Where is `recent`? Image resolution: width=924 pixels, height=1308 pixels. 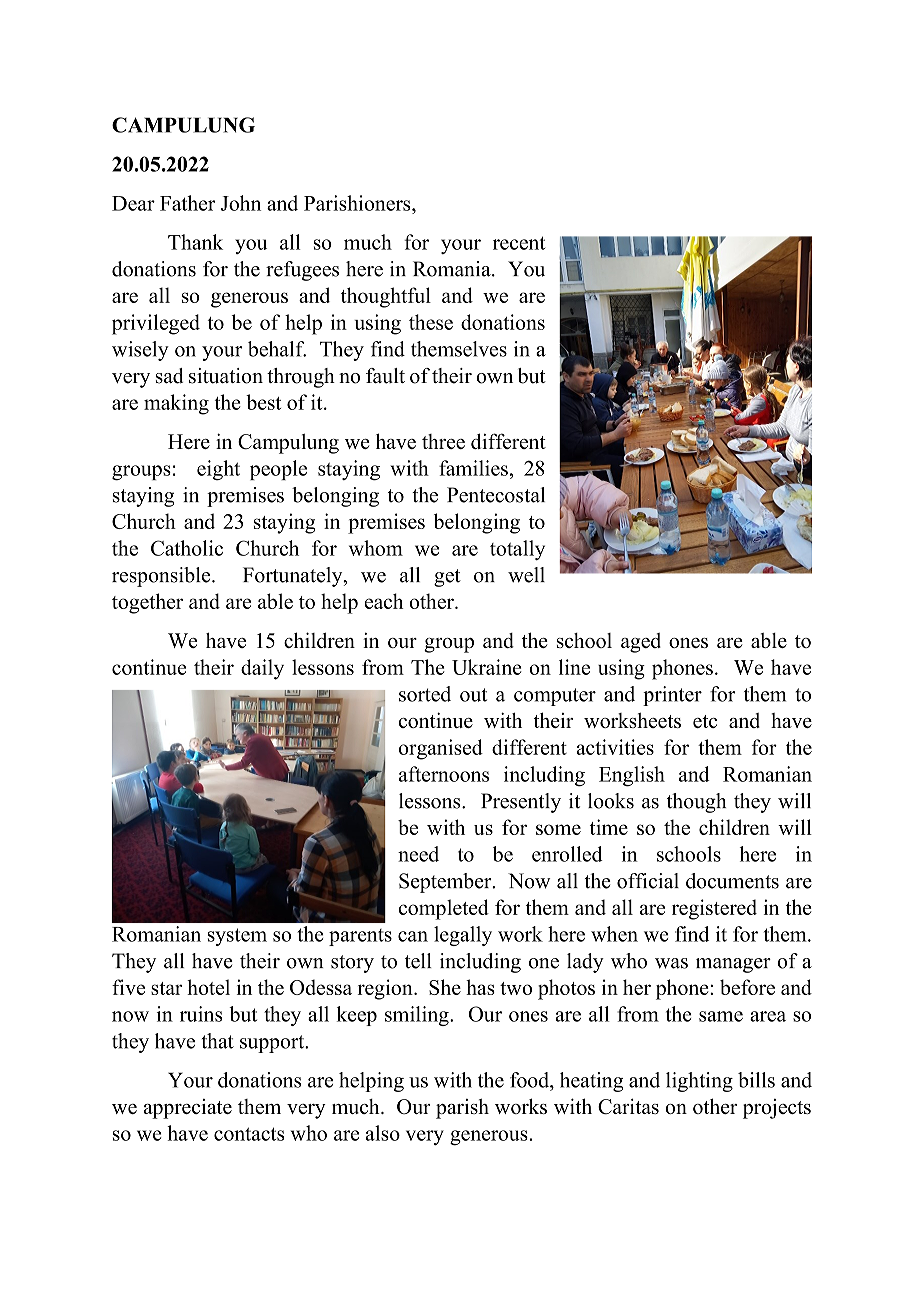 recent is located at coordinates (519, 243).
